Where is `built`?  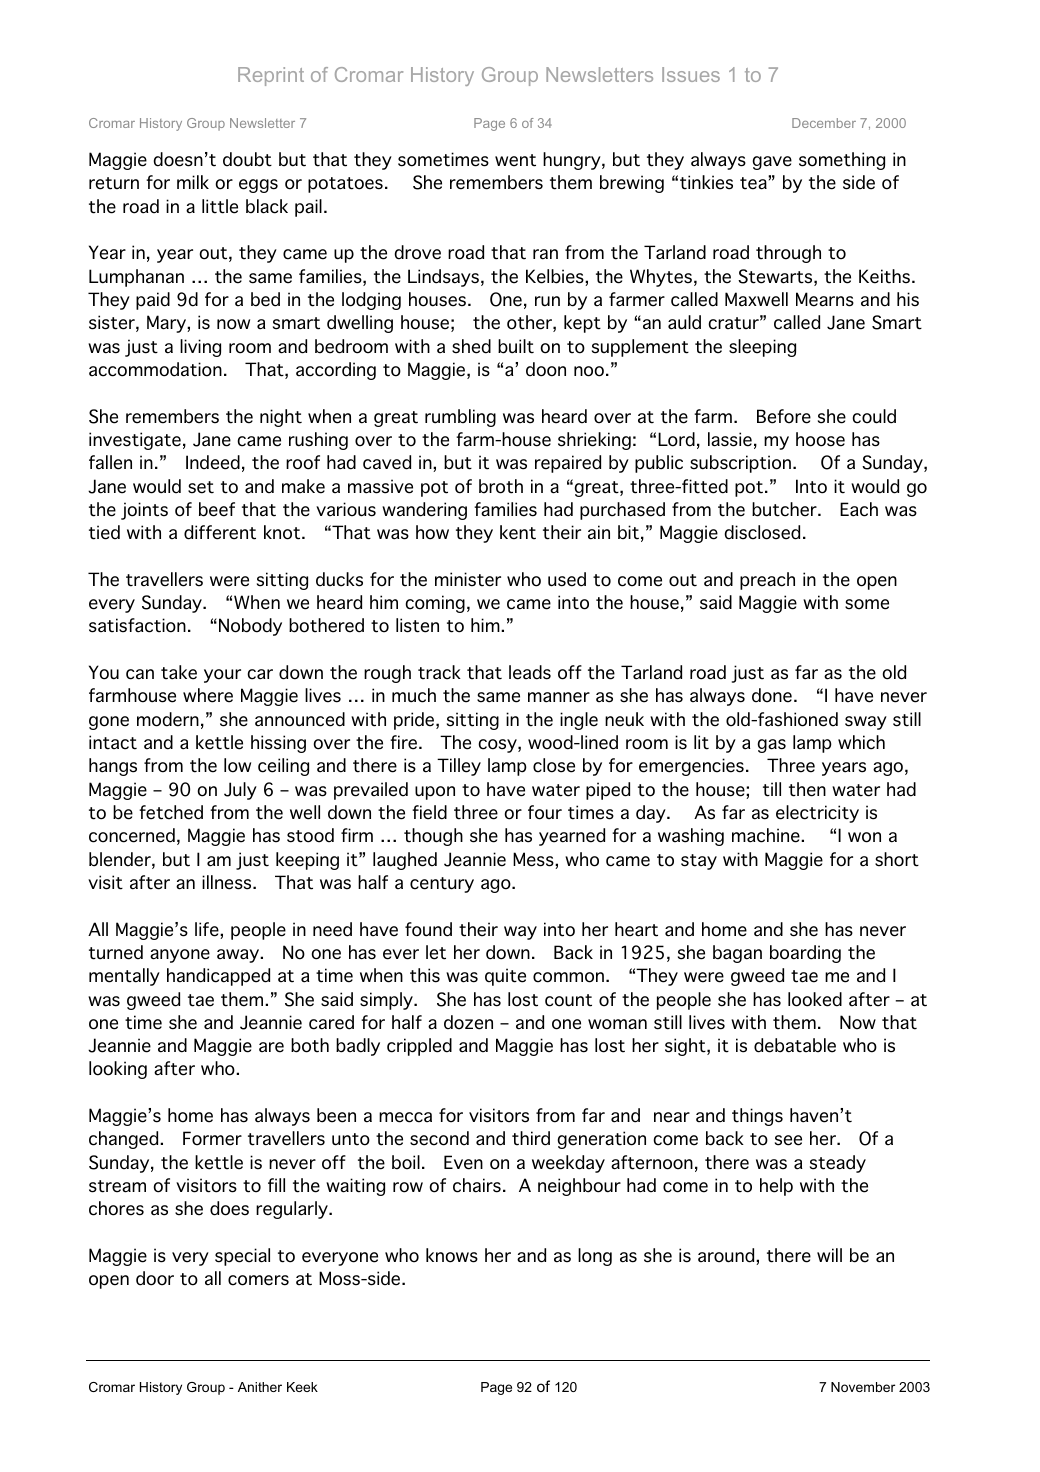
built is located at coordinates (516, 346).
